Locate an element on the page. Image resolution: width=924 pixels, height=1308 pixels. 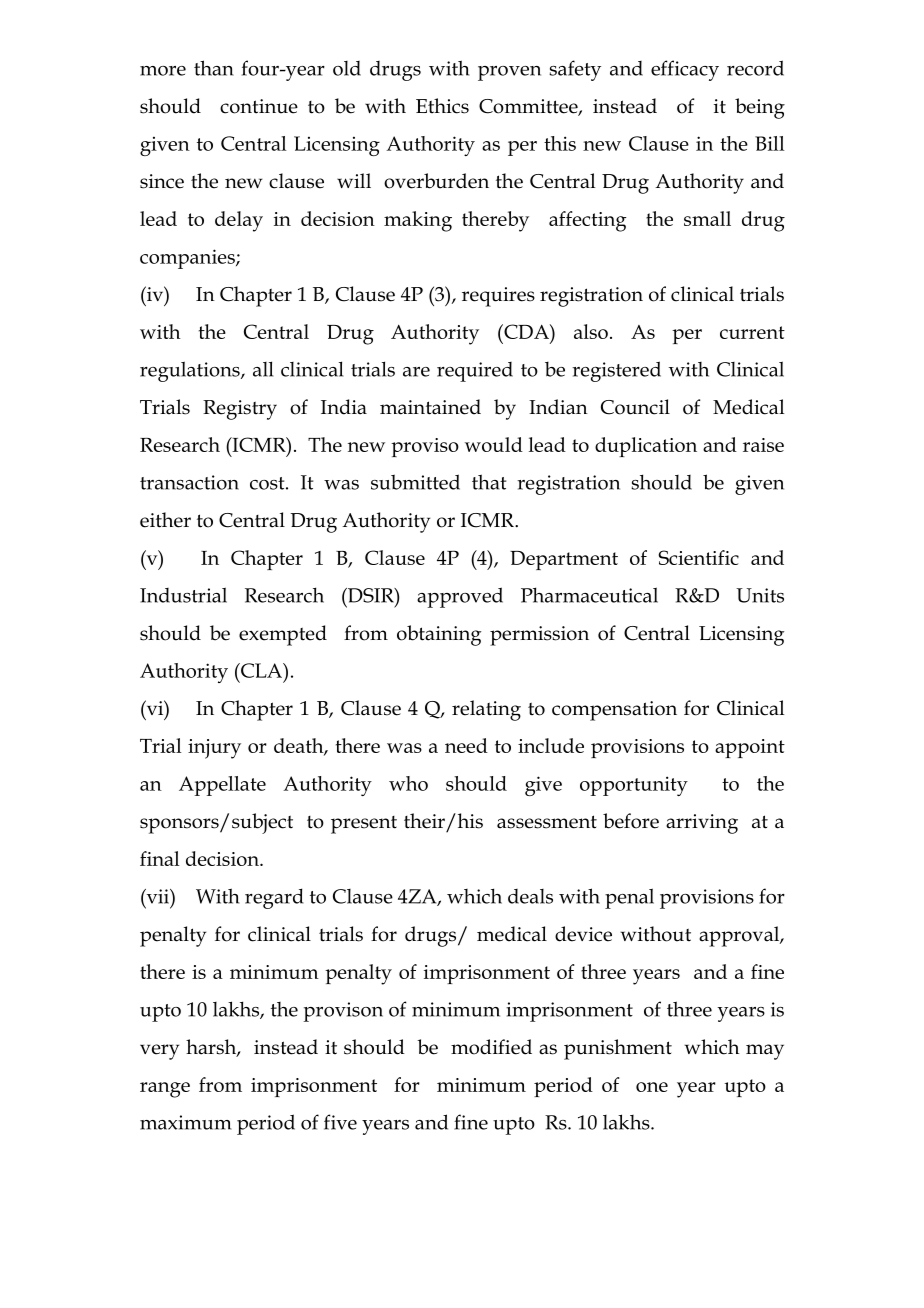
maximum is located at coordinates (186, 1122).
